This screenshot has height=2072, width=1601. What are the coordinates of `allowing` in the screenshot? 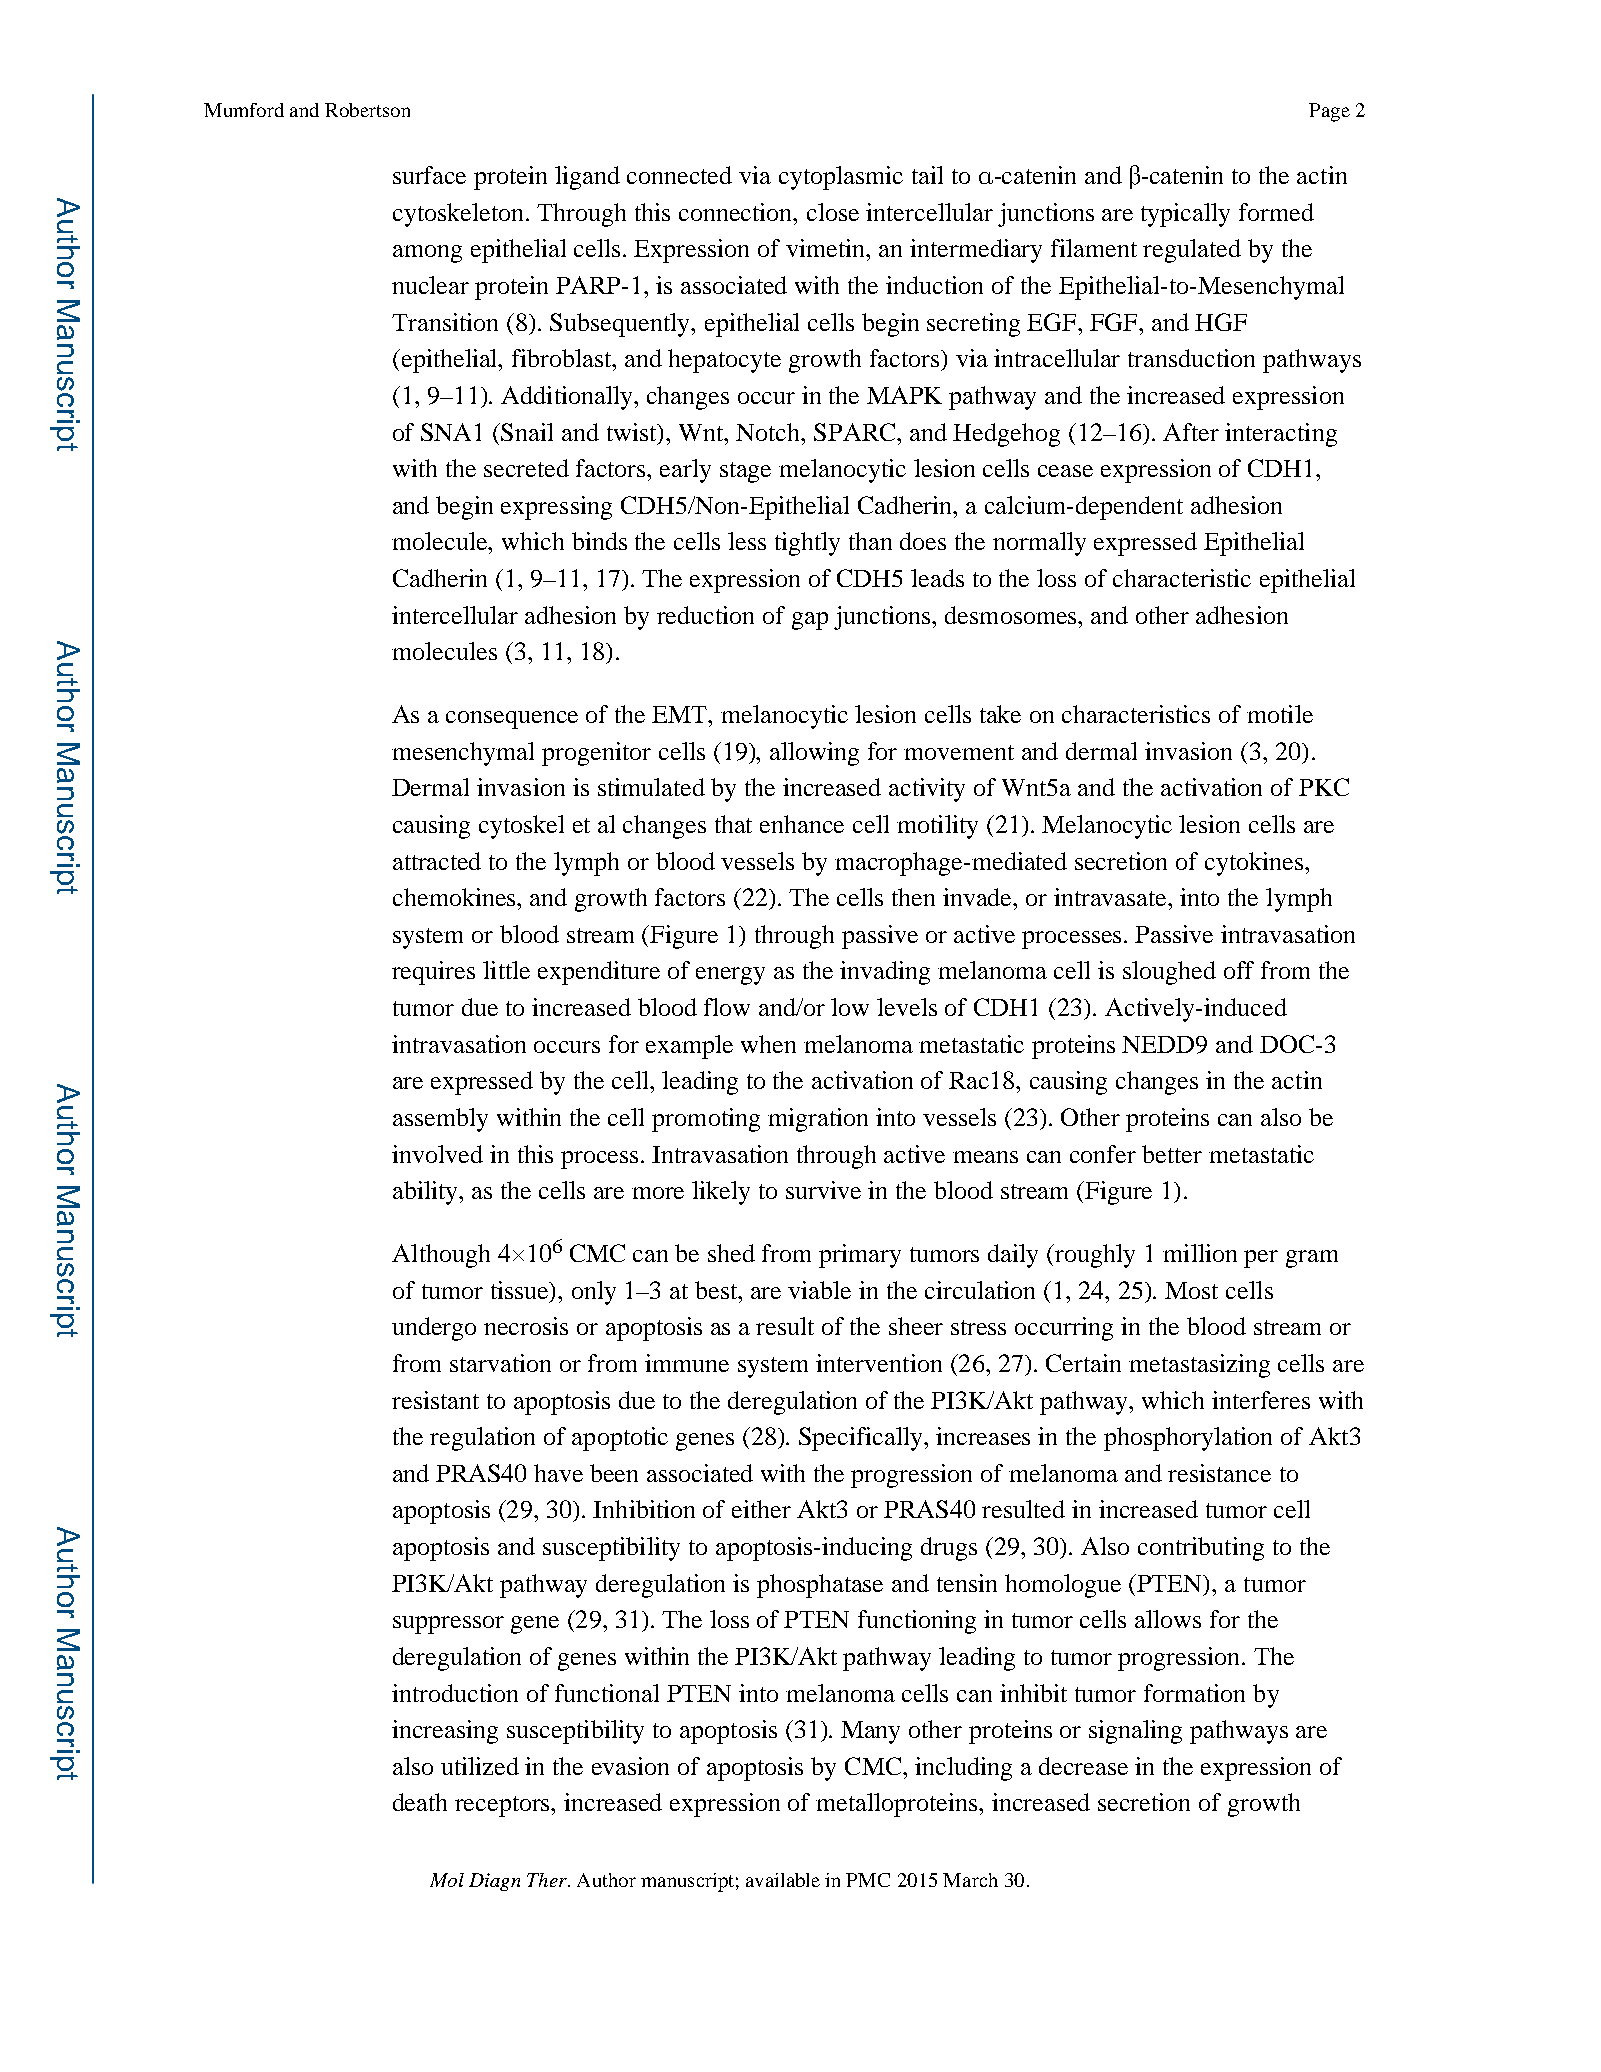 It's located at (814, 754).
